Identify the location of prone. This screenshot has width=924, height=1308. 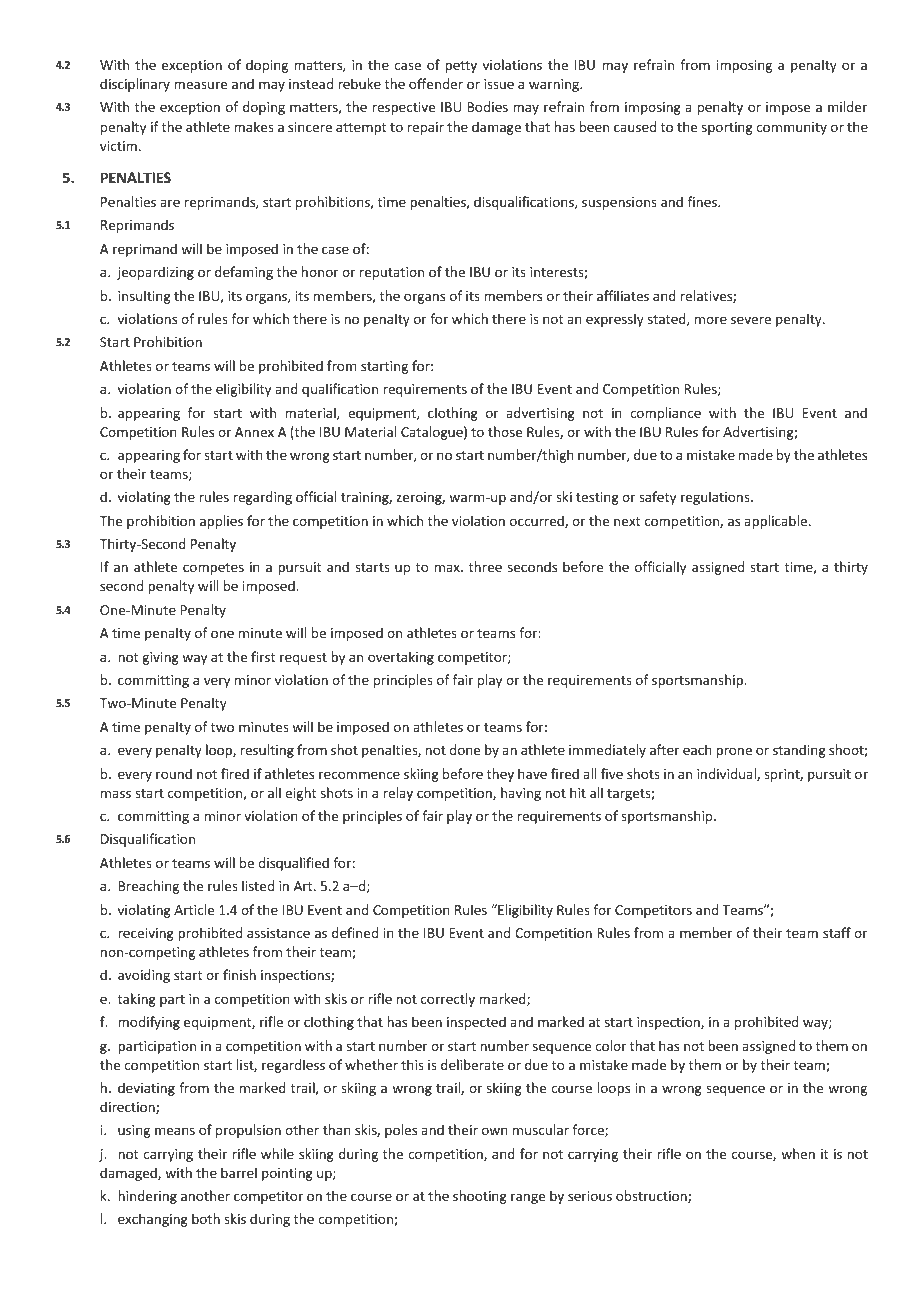
(734, 752).
